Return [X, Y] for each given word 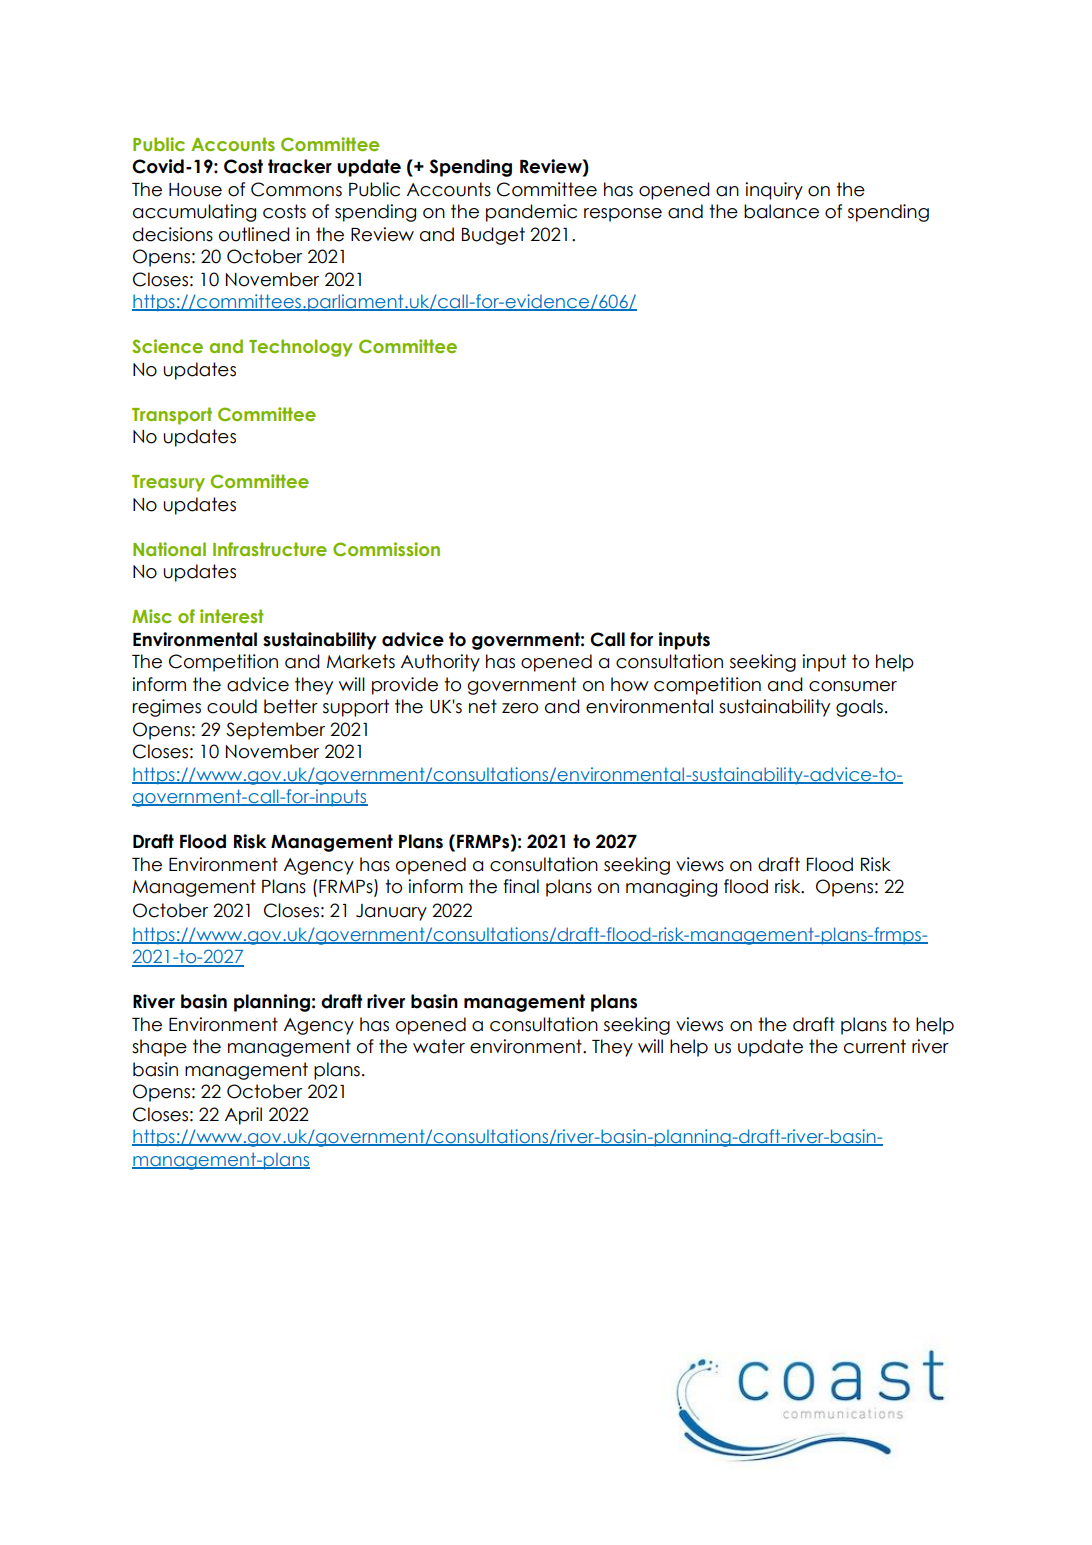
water [439, 1046]
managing [671, 888]
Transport [172, 416]
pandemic [531, 213]
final [521, 886]
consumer [853, 686]
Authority [440, 663]
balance [781, 211]
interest [232, 616]
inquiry [774, 191]
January [391, 912]
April [243, 1116]
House [195, 190]
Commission [386, 549]
